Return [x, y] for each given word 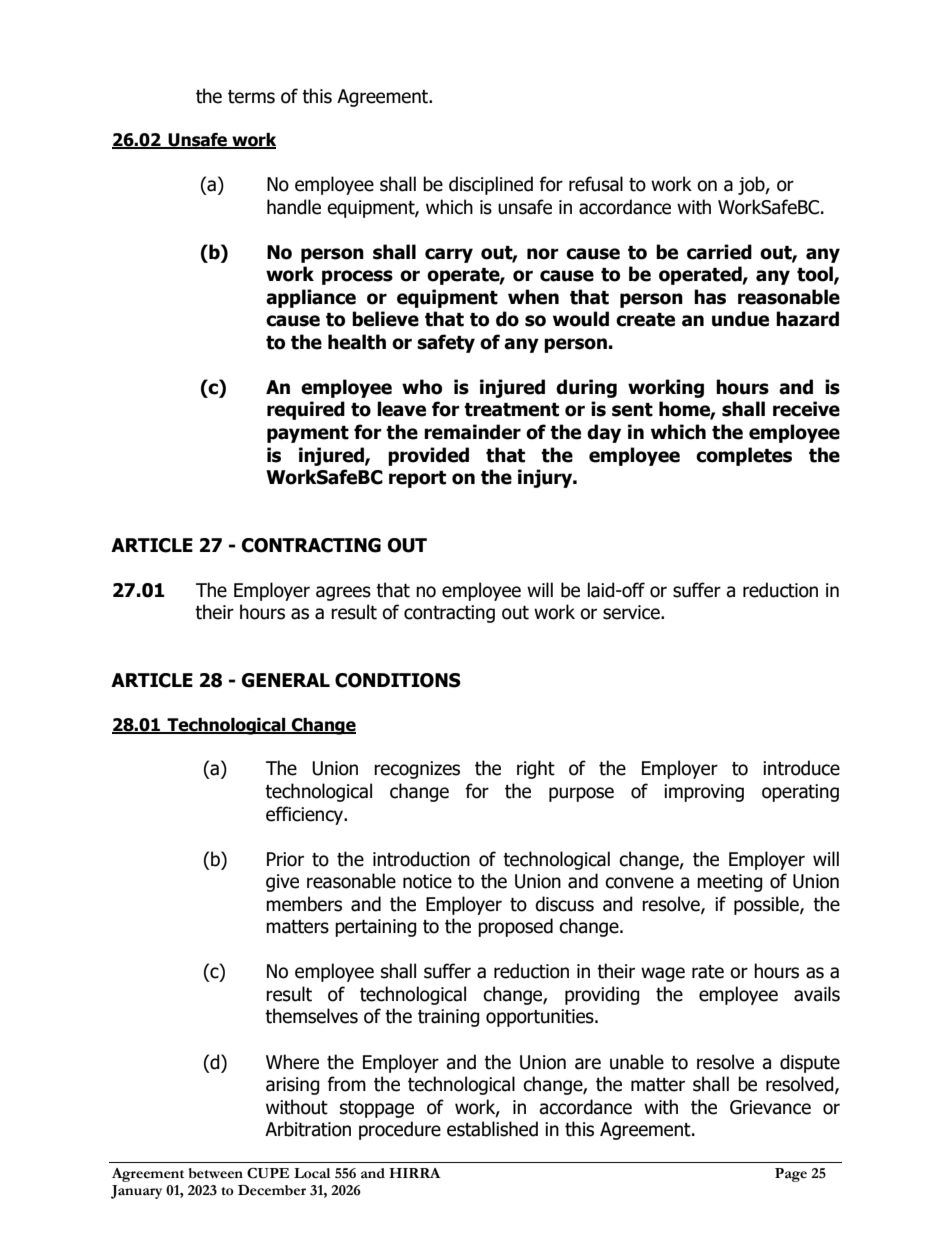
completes [744, 456]
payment [308, 434]
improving [704, 793]
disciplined [491, 185]
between [216, 1173]
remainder [472, 432]
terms [251, 97]
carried [719, 252]
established [492, 1129]
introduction [421, 859]
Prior [285, 859]
